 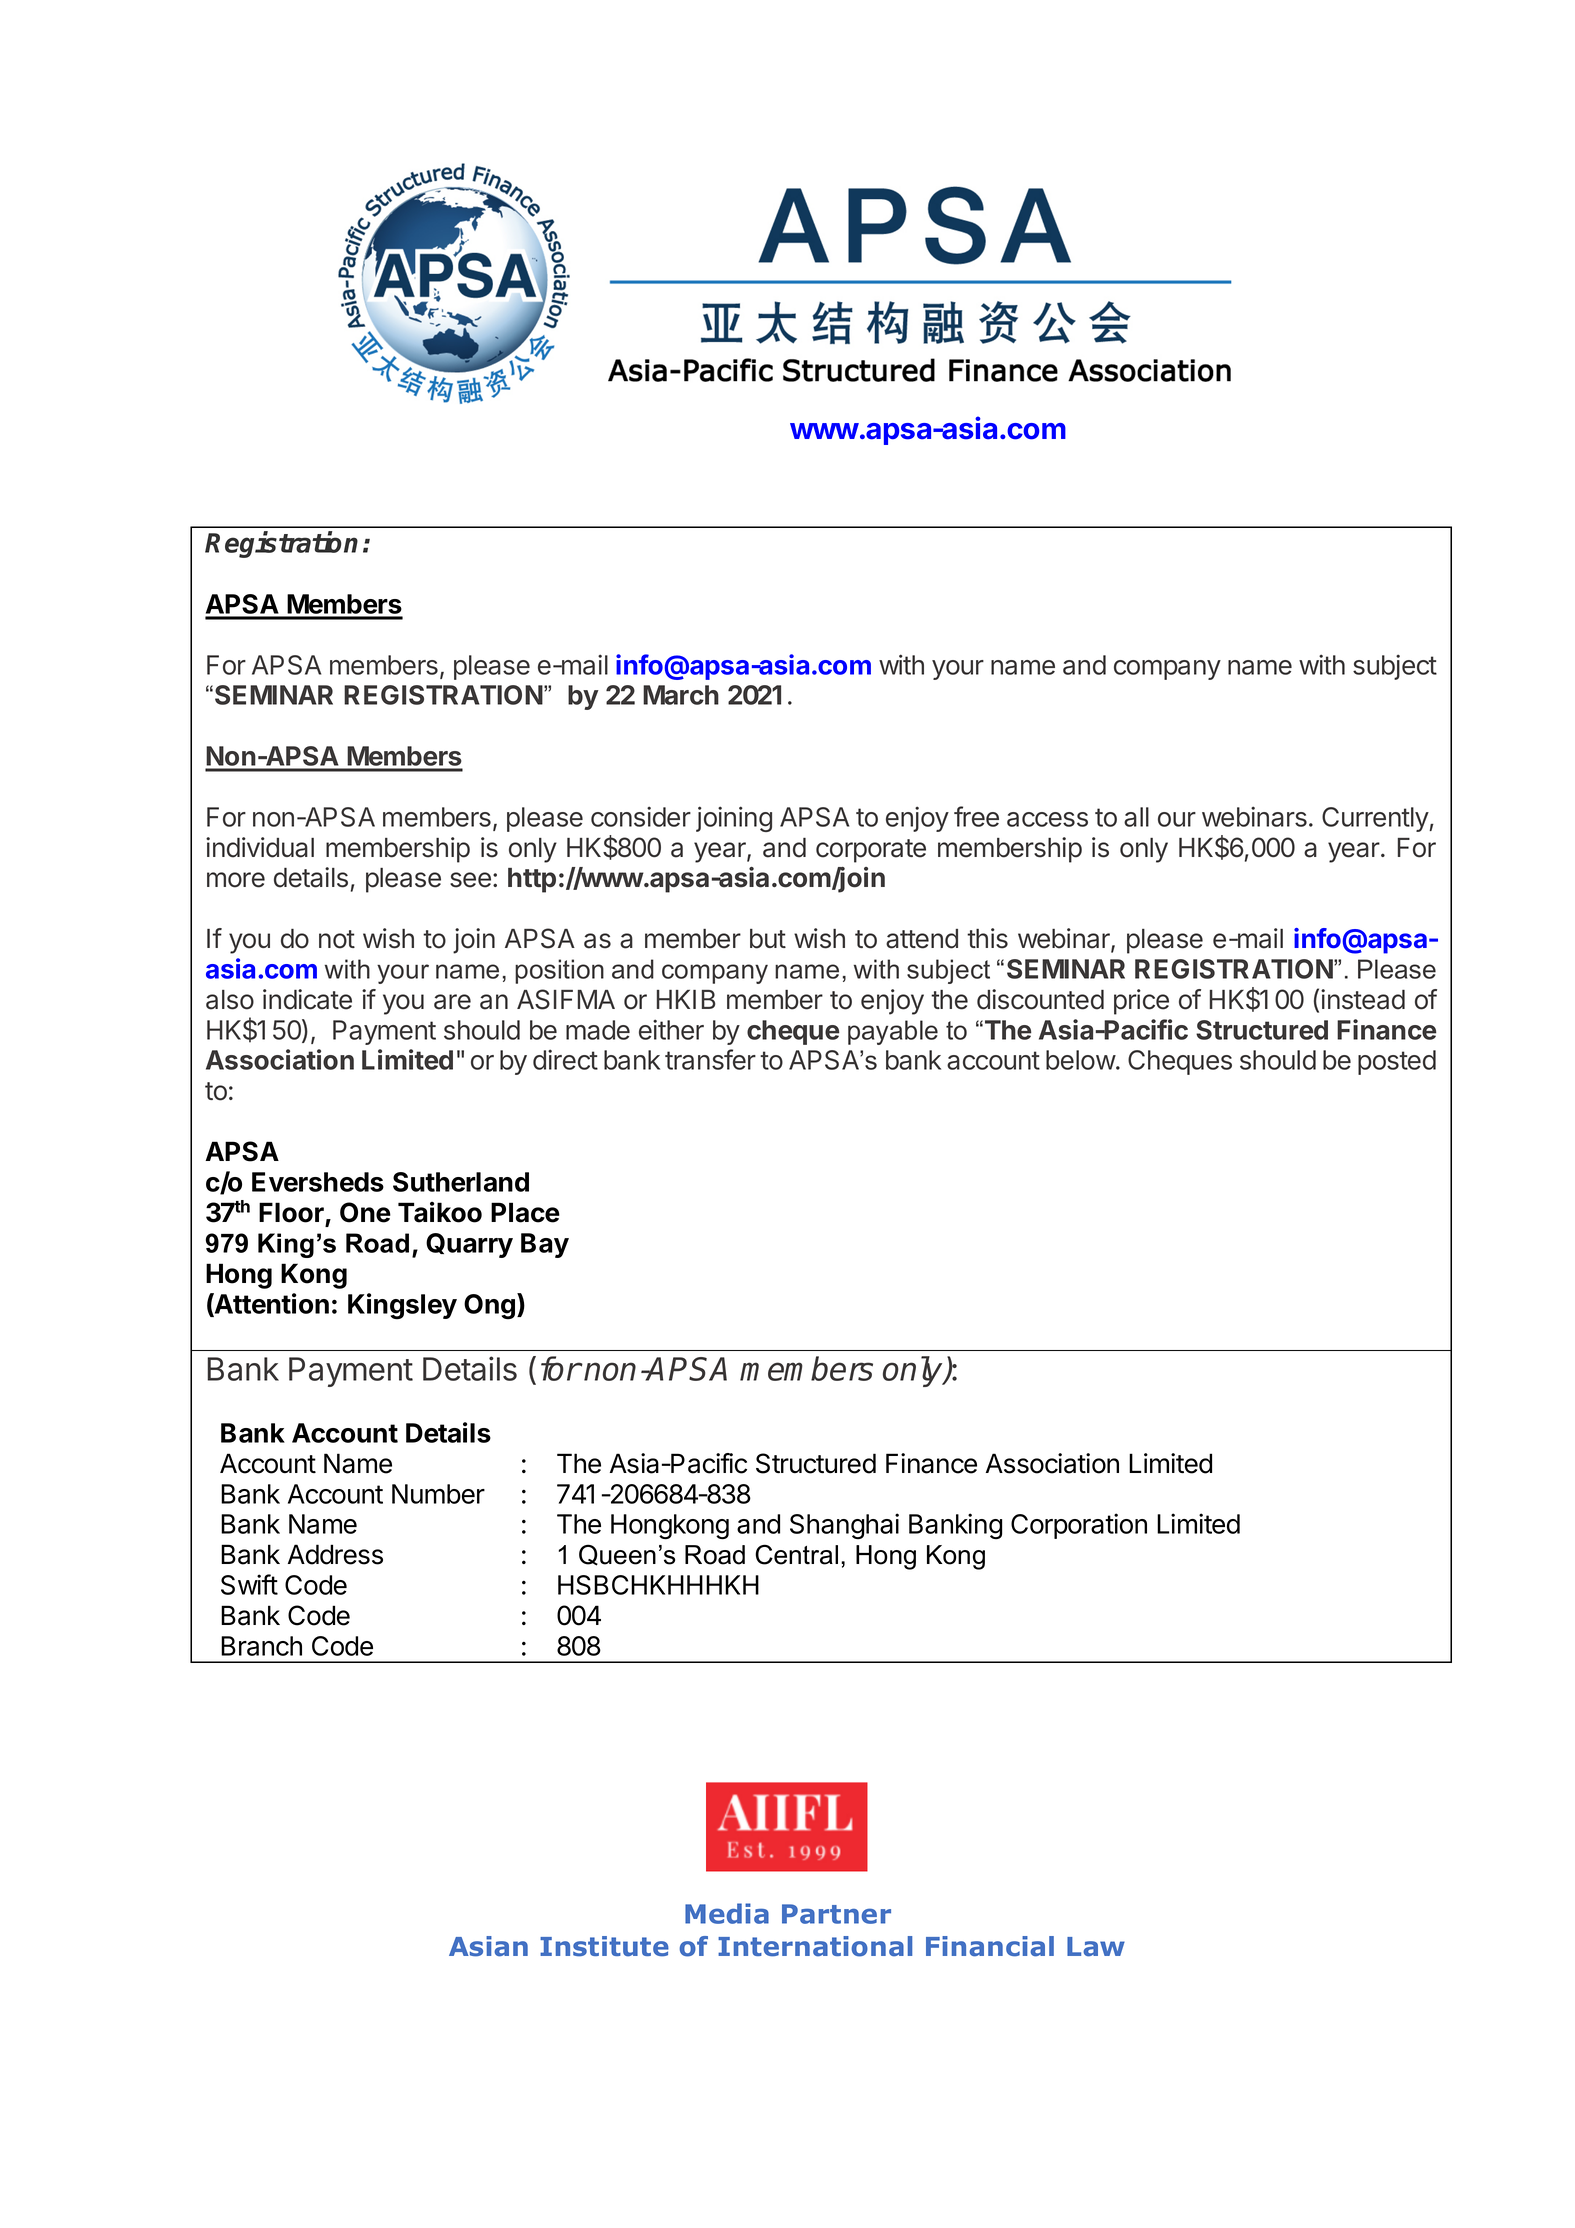 What do you see at coordinates (604, 1946) in the page?
I see `Institute` at bounding box center [604, 1946].
